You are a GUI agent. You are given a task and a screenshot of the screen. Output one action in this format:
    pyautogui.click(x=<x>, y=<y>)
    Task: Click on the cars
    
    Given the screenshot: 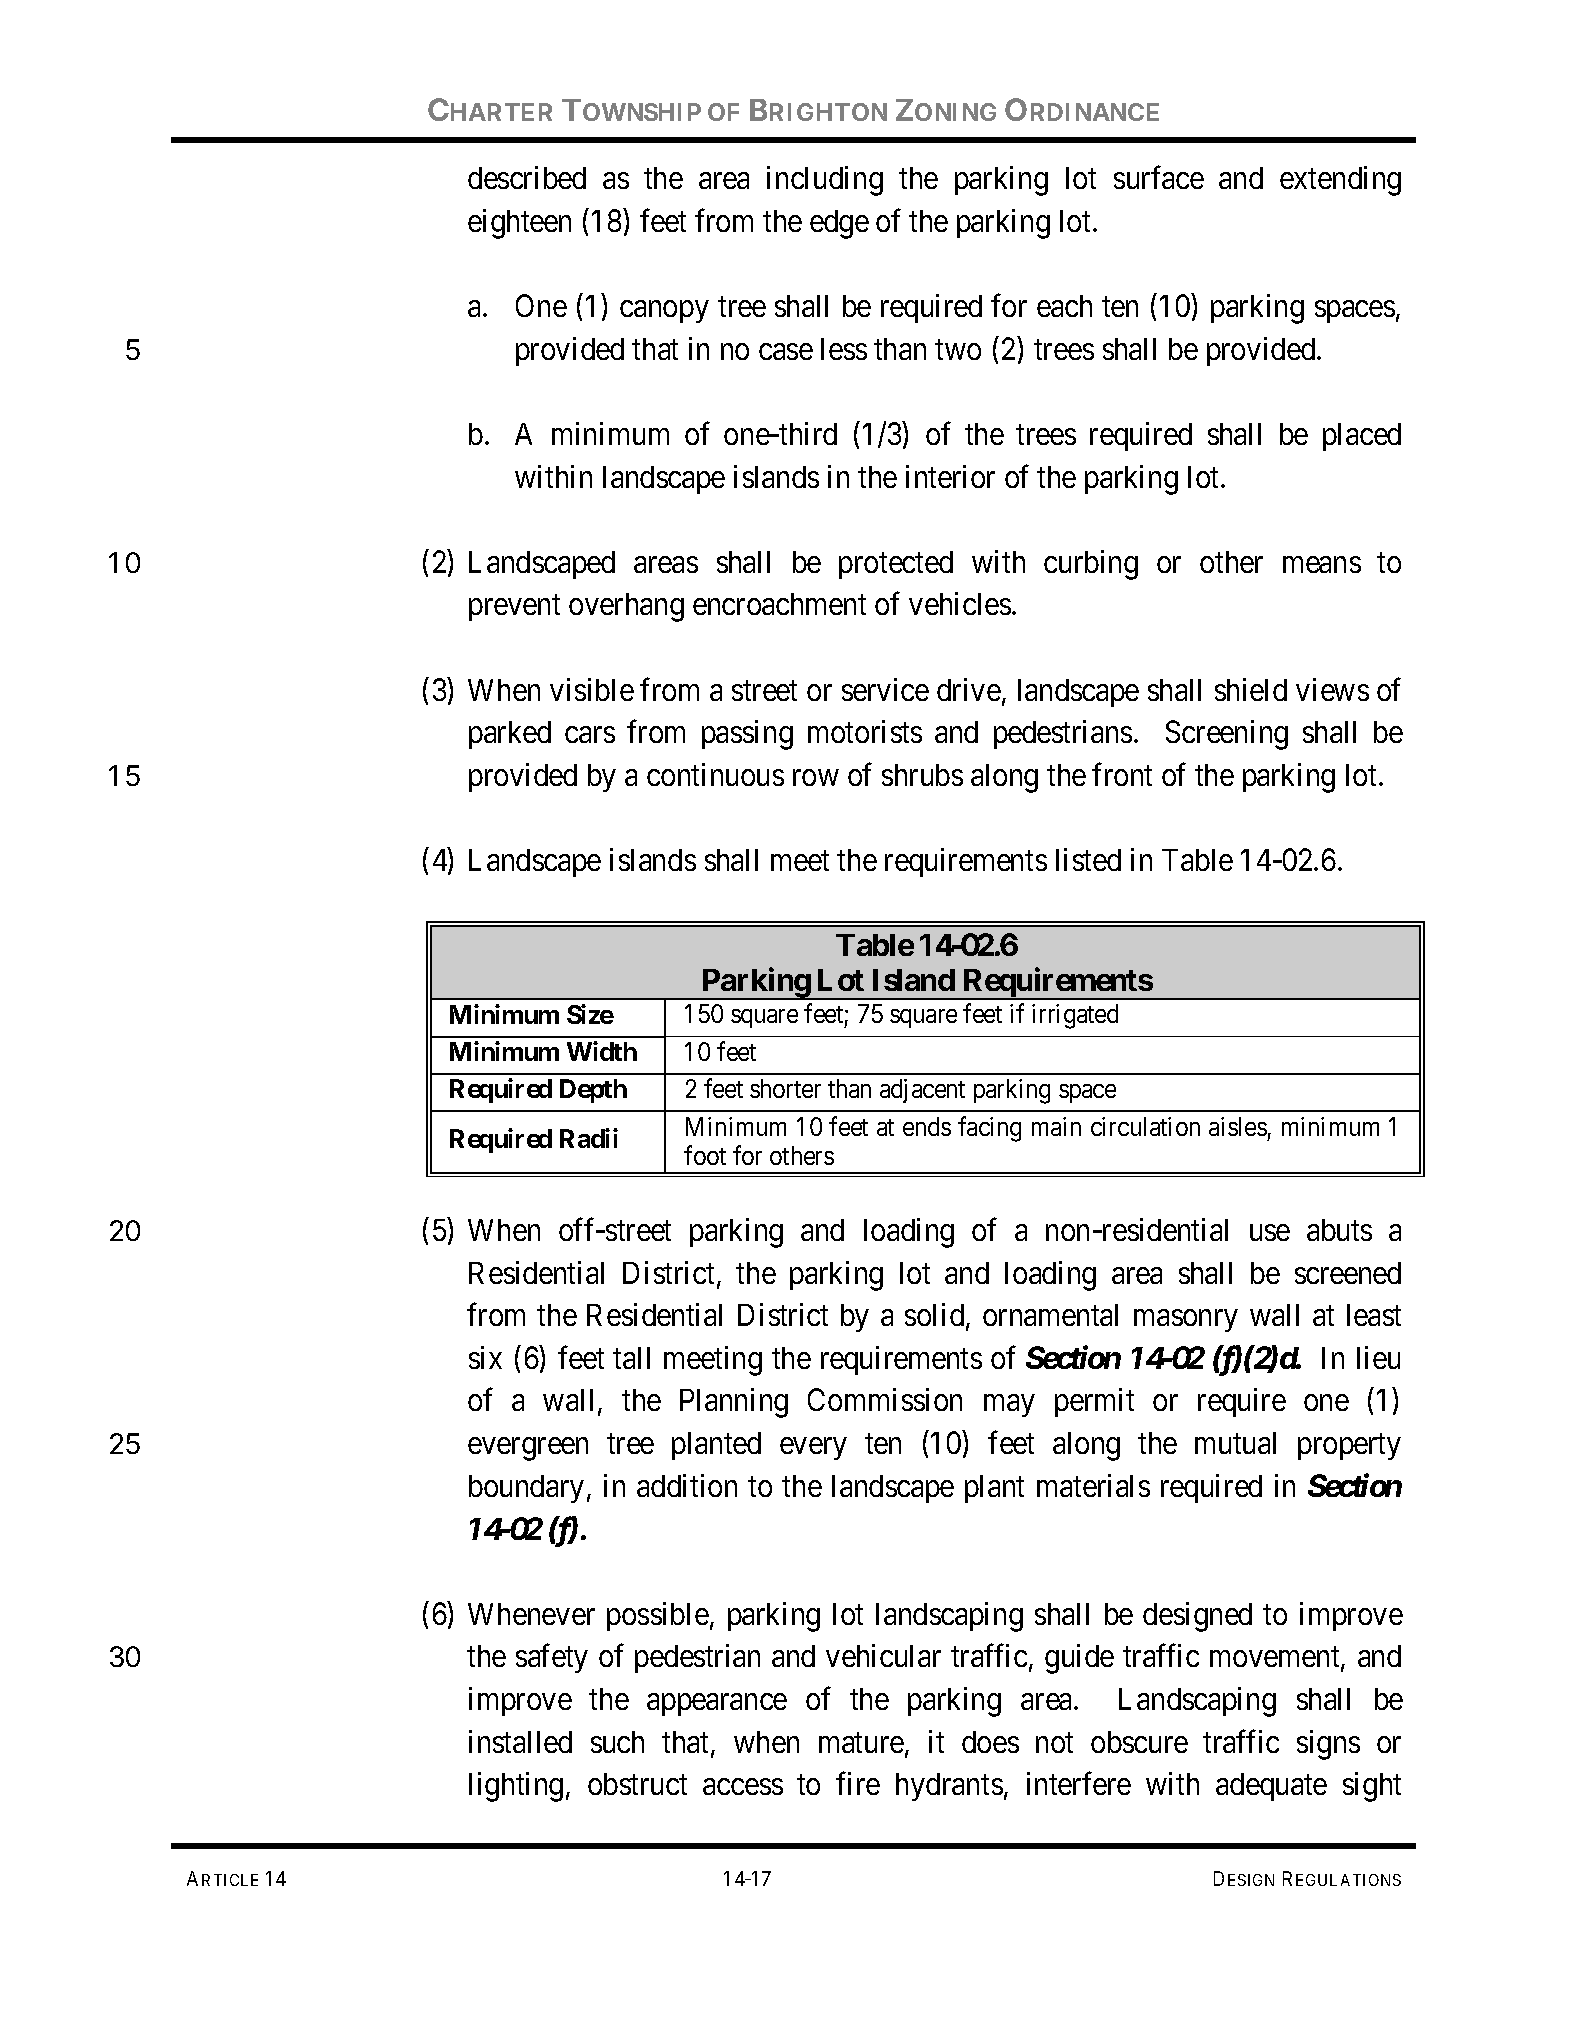 What is the action you would take?
    pyautogui.click(x=590, y=735)
